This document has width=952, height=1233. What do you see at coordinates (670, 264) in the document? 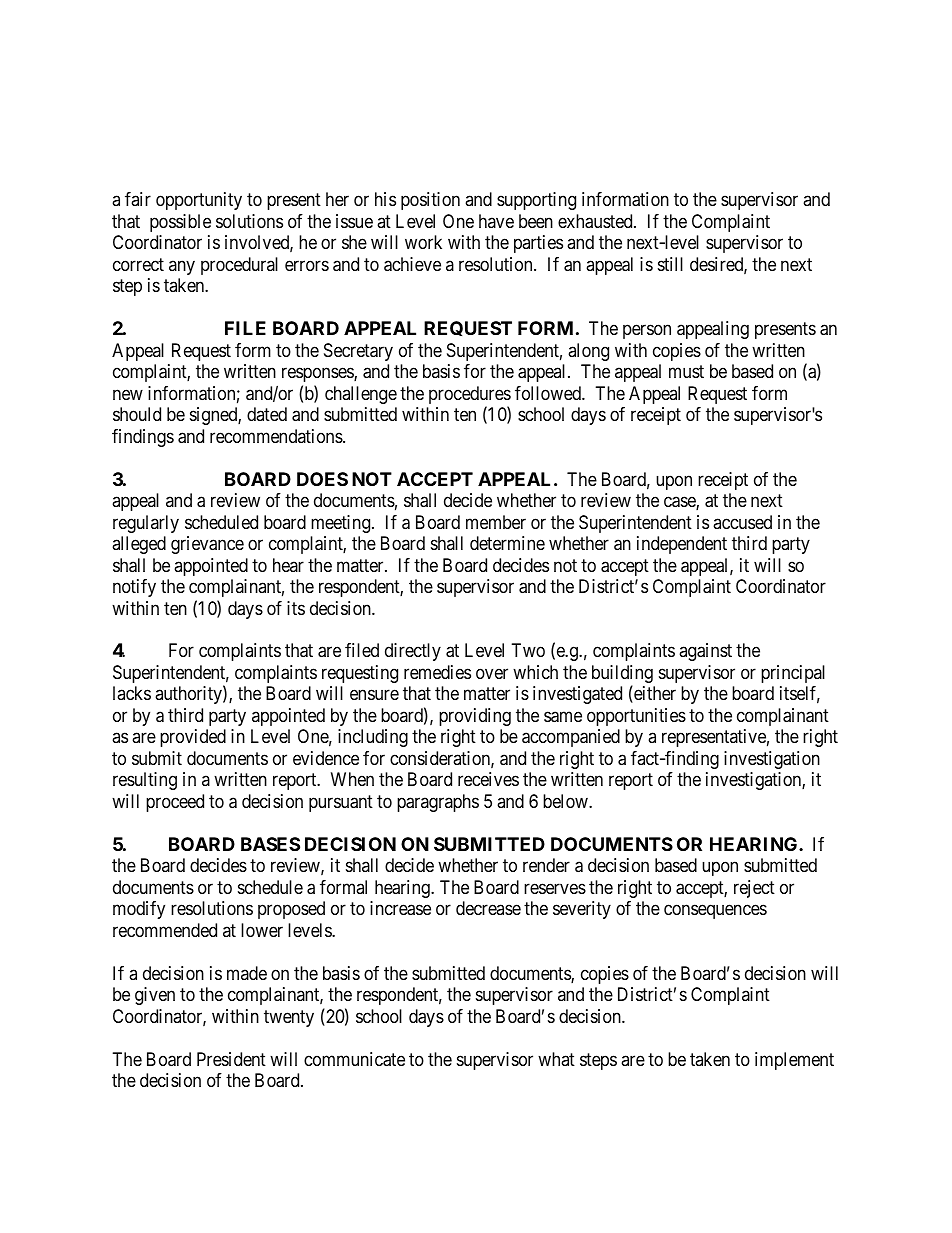
I see `still` at bounding box center [670, 264].
